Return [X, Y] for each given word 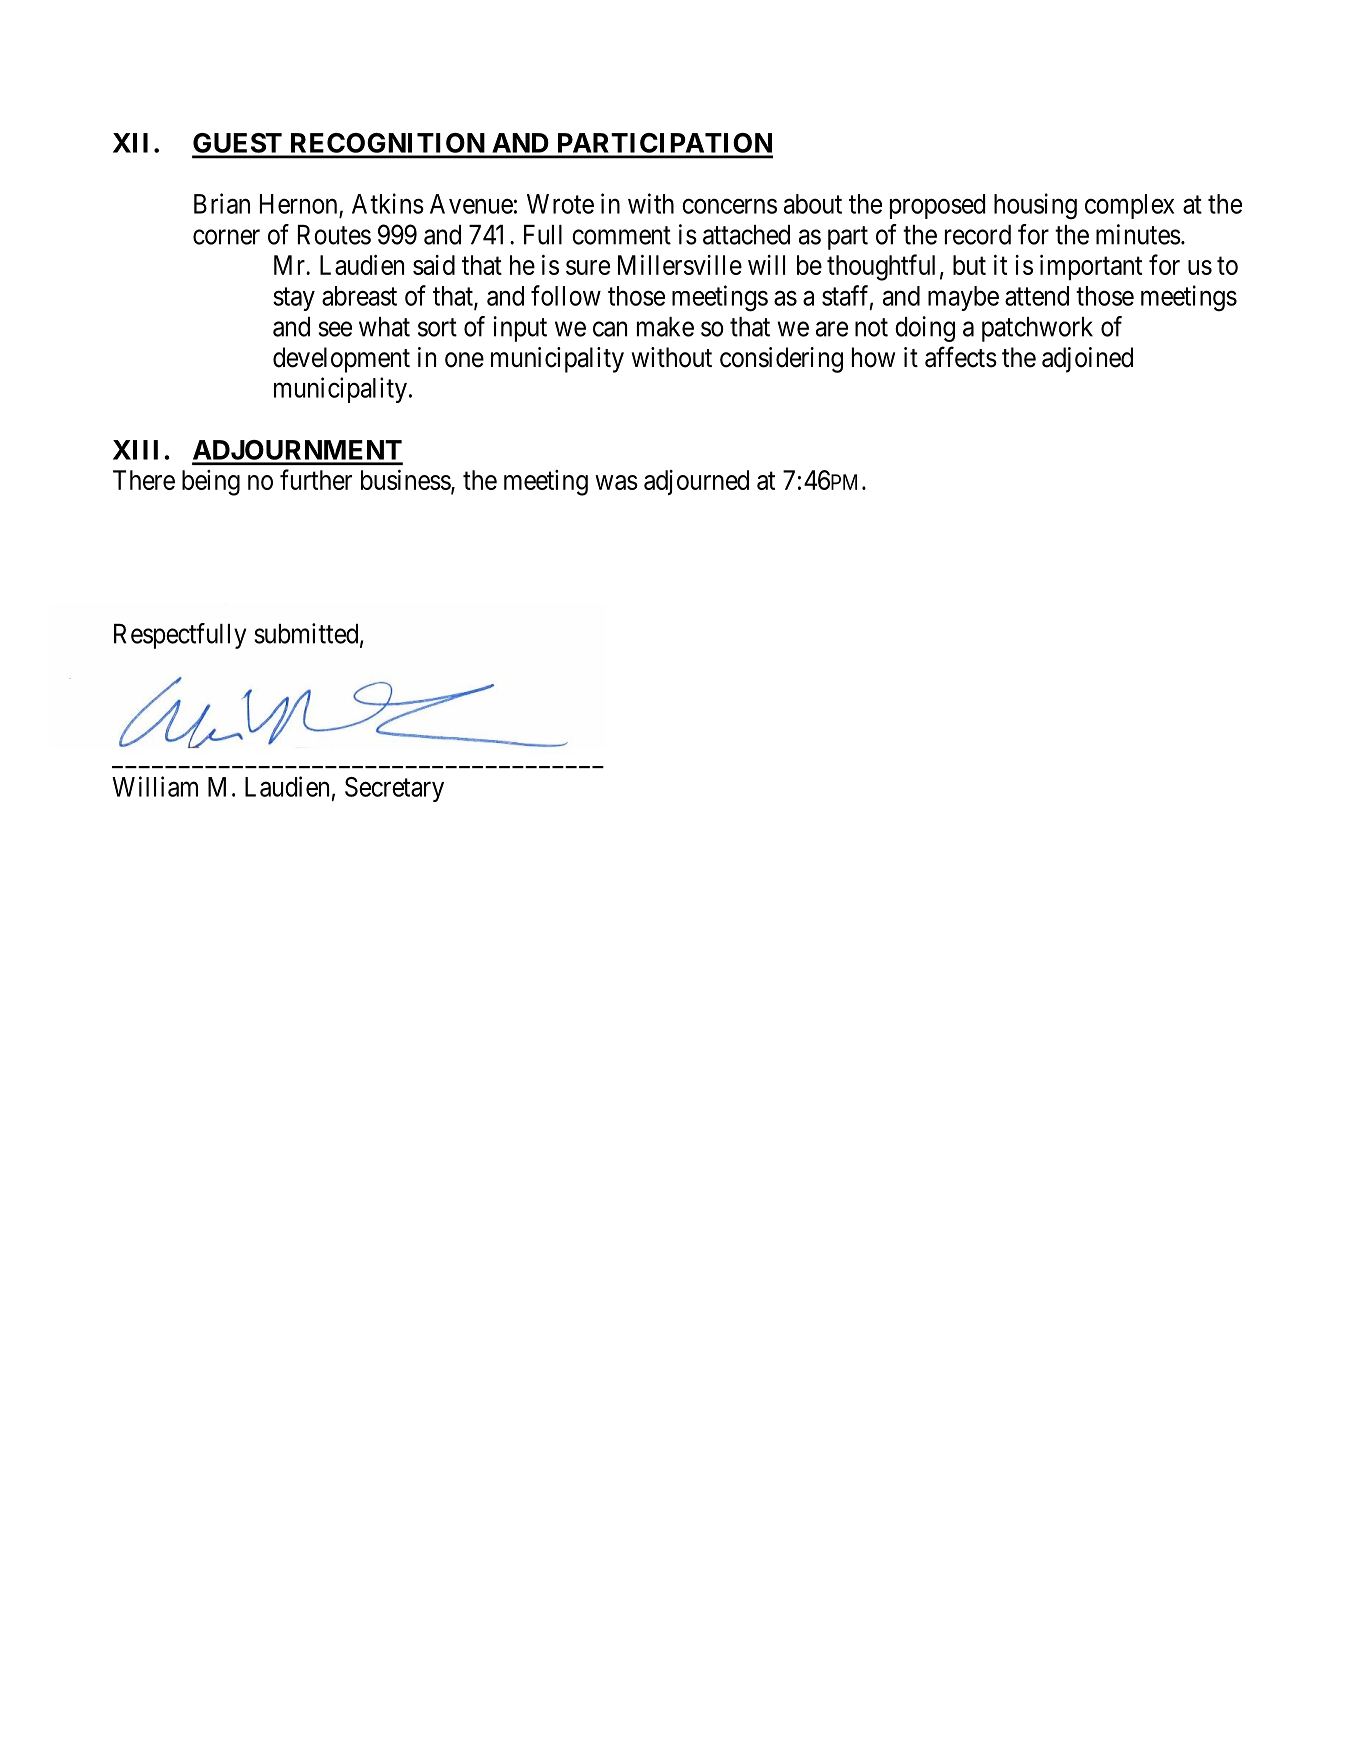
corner [226, 237]
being [211, 483]
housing [1035, 206]
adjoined [1087, 360]
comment [621, 235]
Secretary [394, 789]
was [616, 482]
